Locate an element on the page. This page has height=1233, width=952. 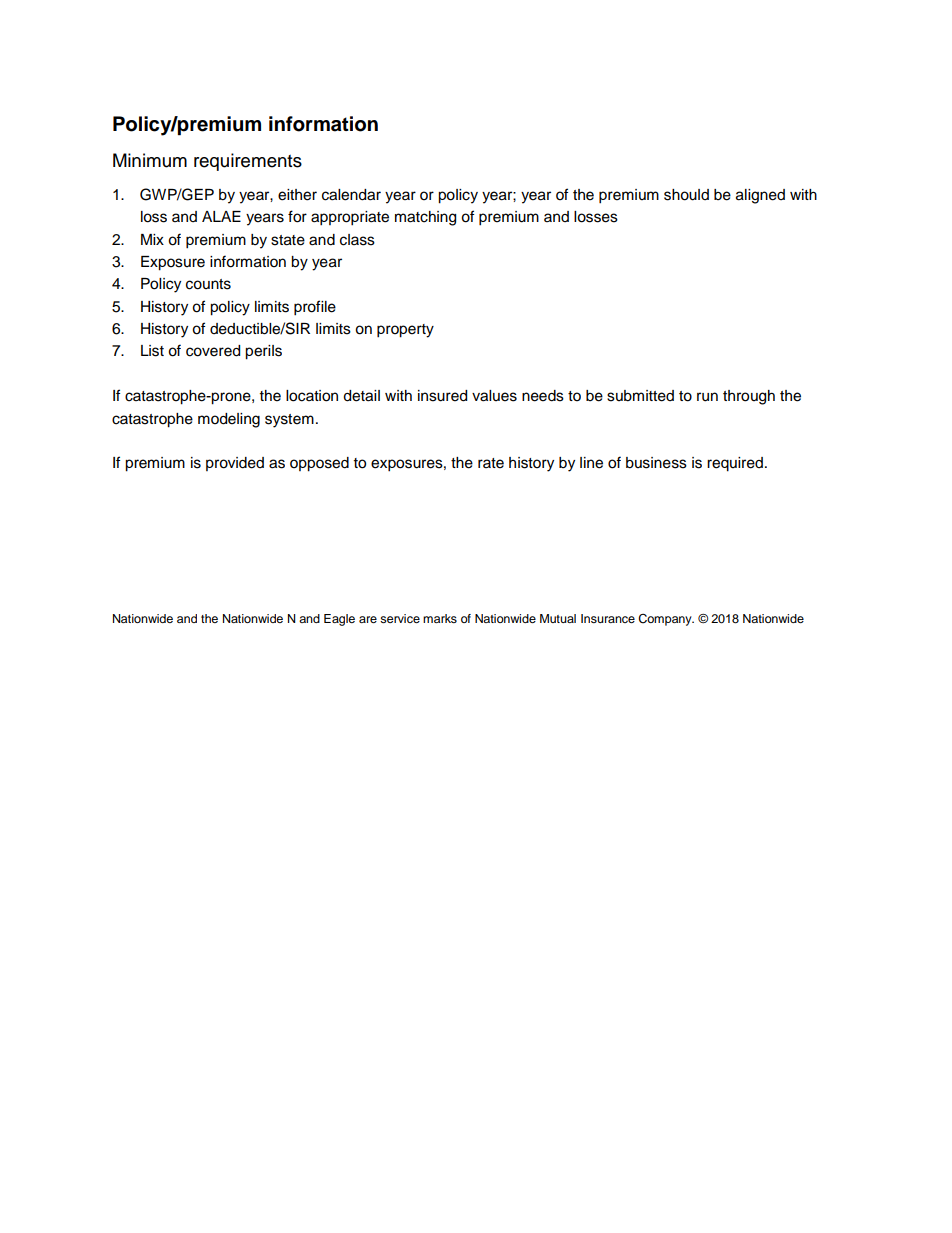
provided is located at coordinates (235, 464).
